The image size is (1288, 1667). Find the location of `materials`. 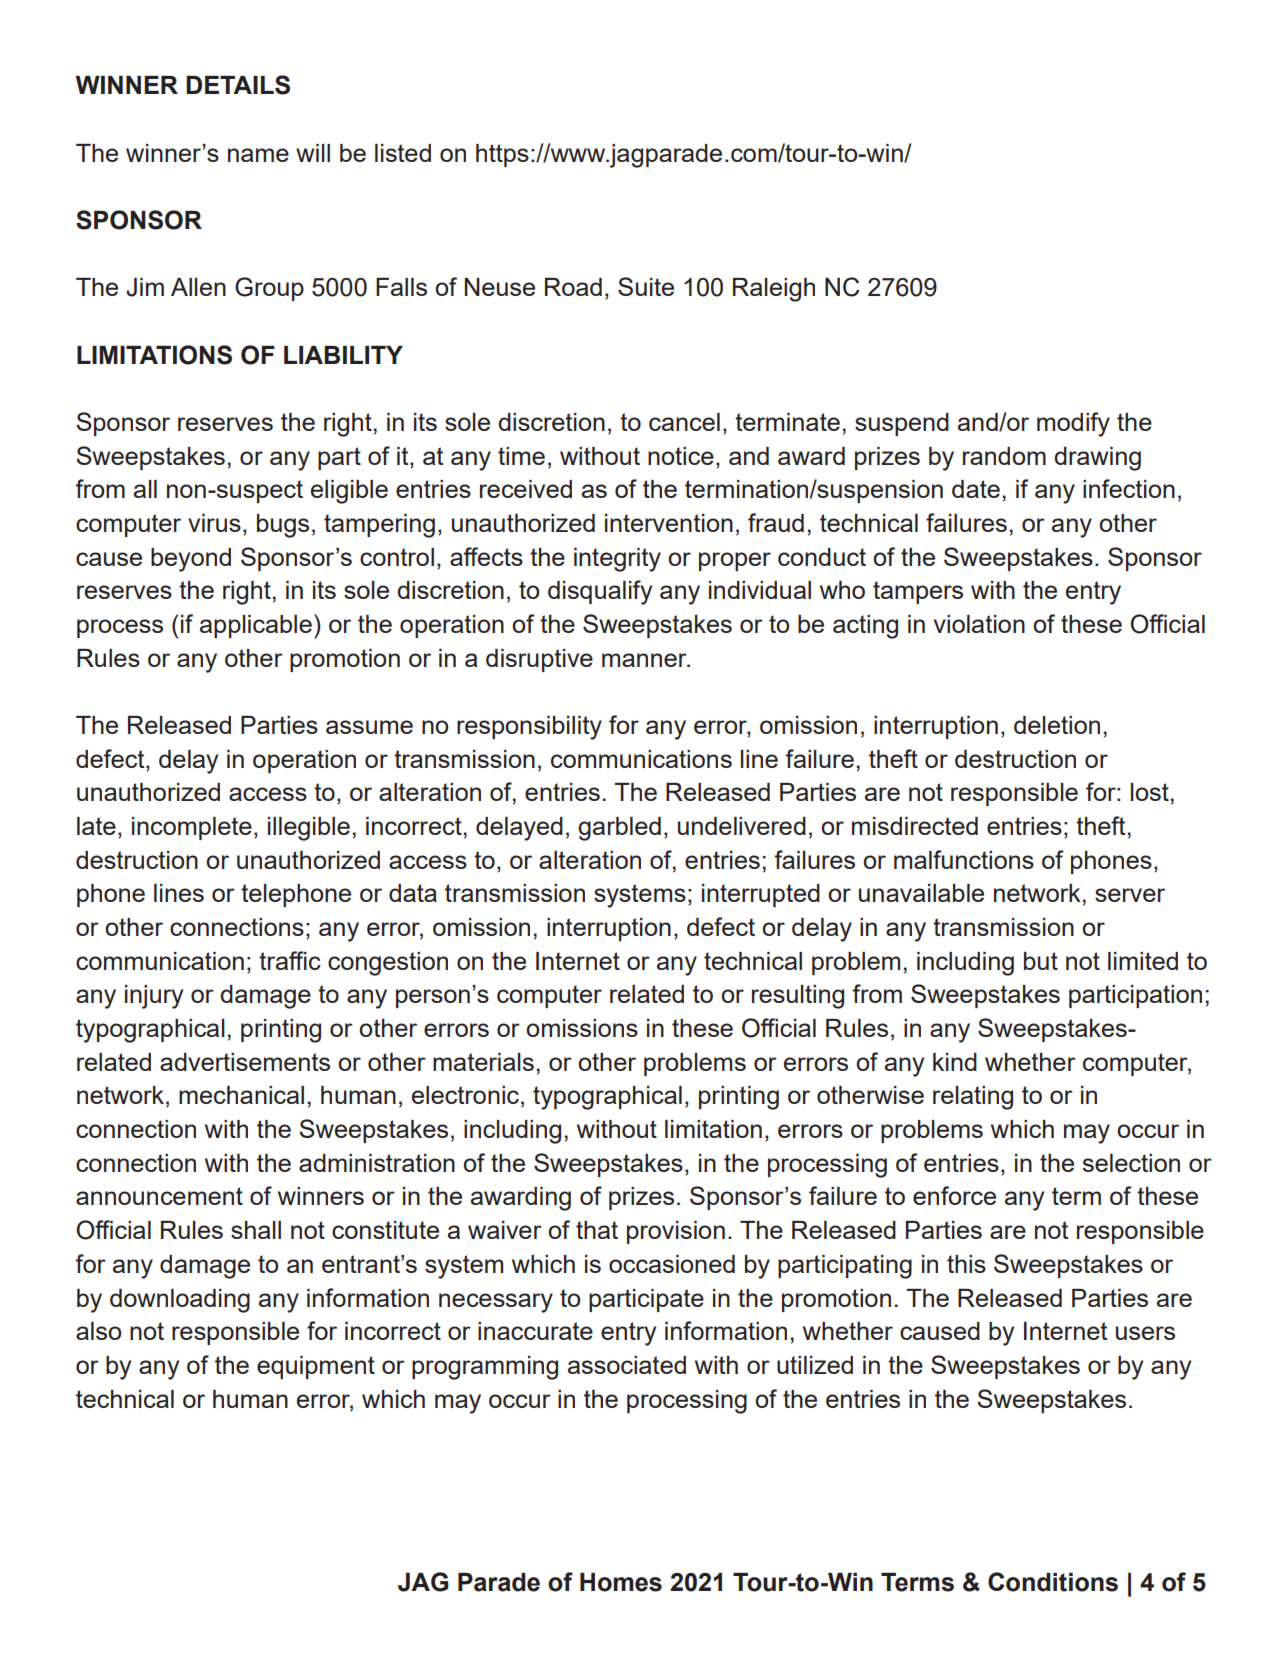

materials is located at coordinates (483, 1062).
